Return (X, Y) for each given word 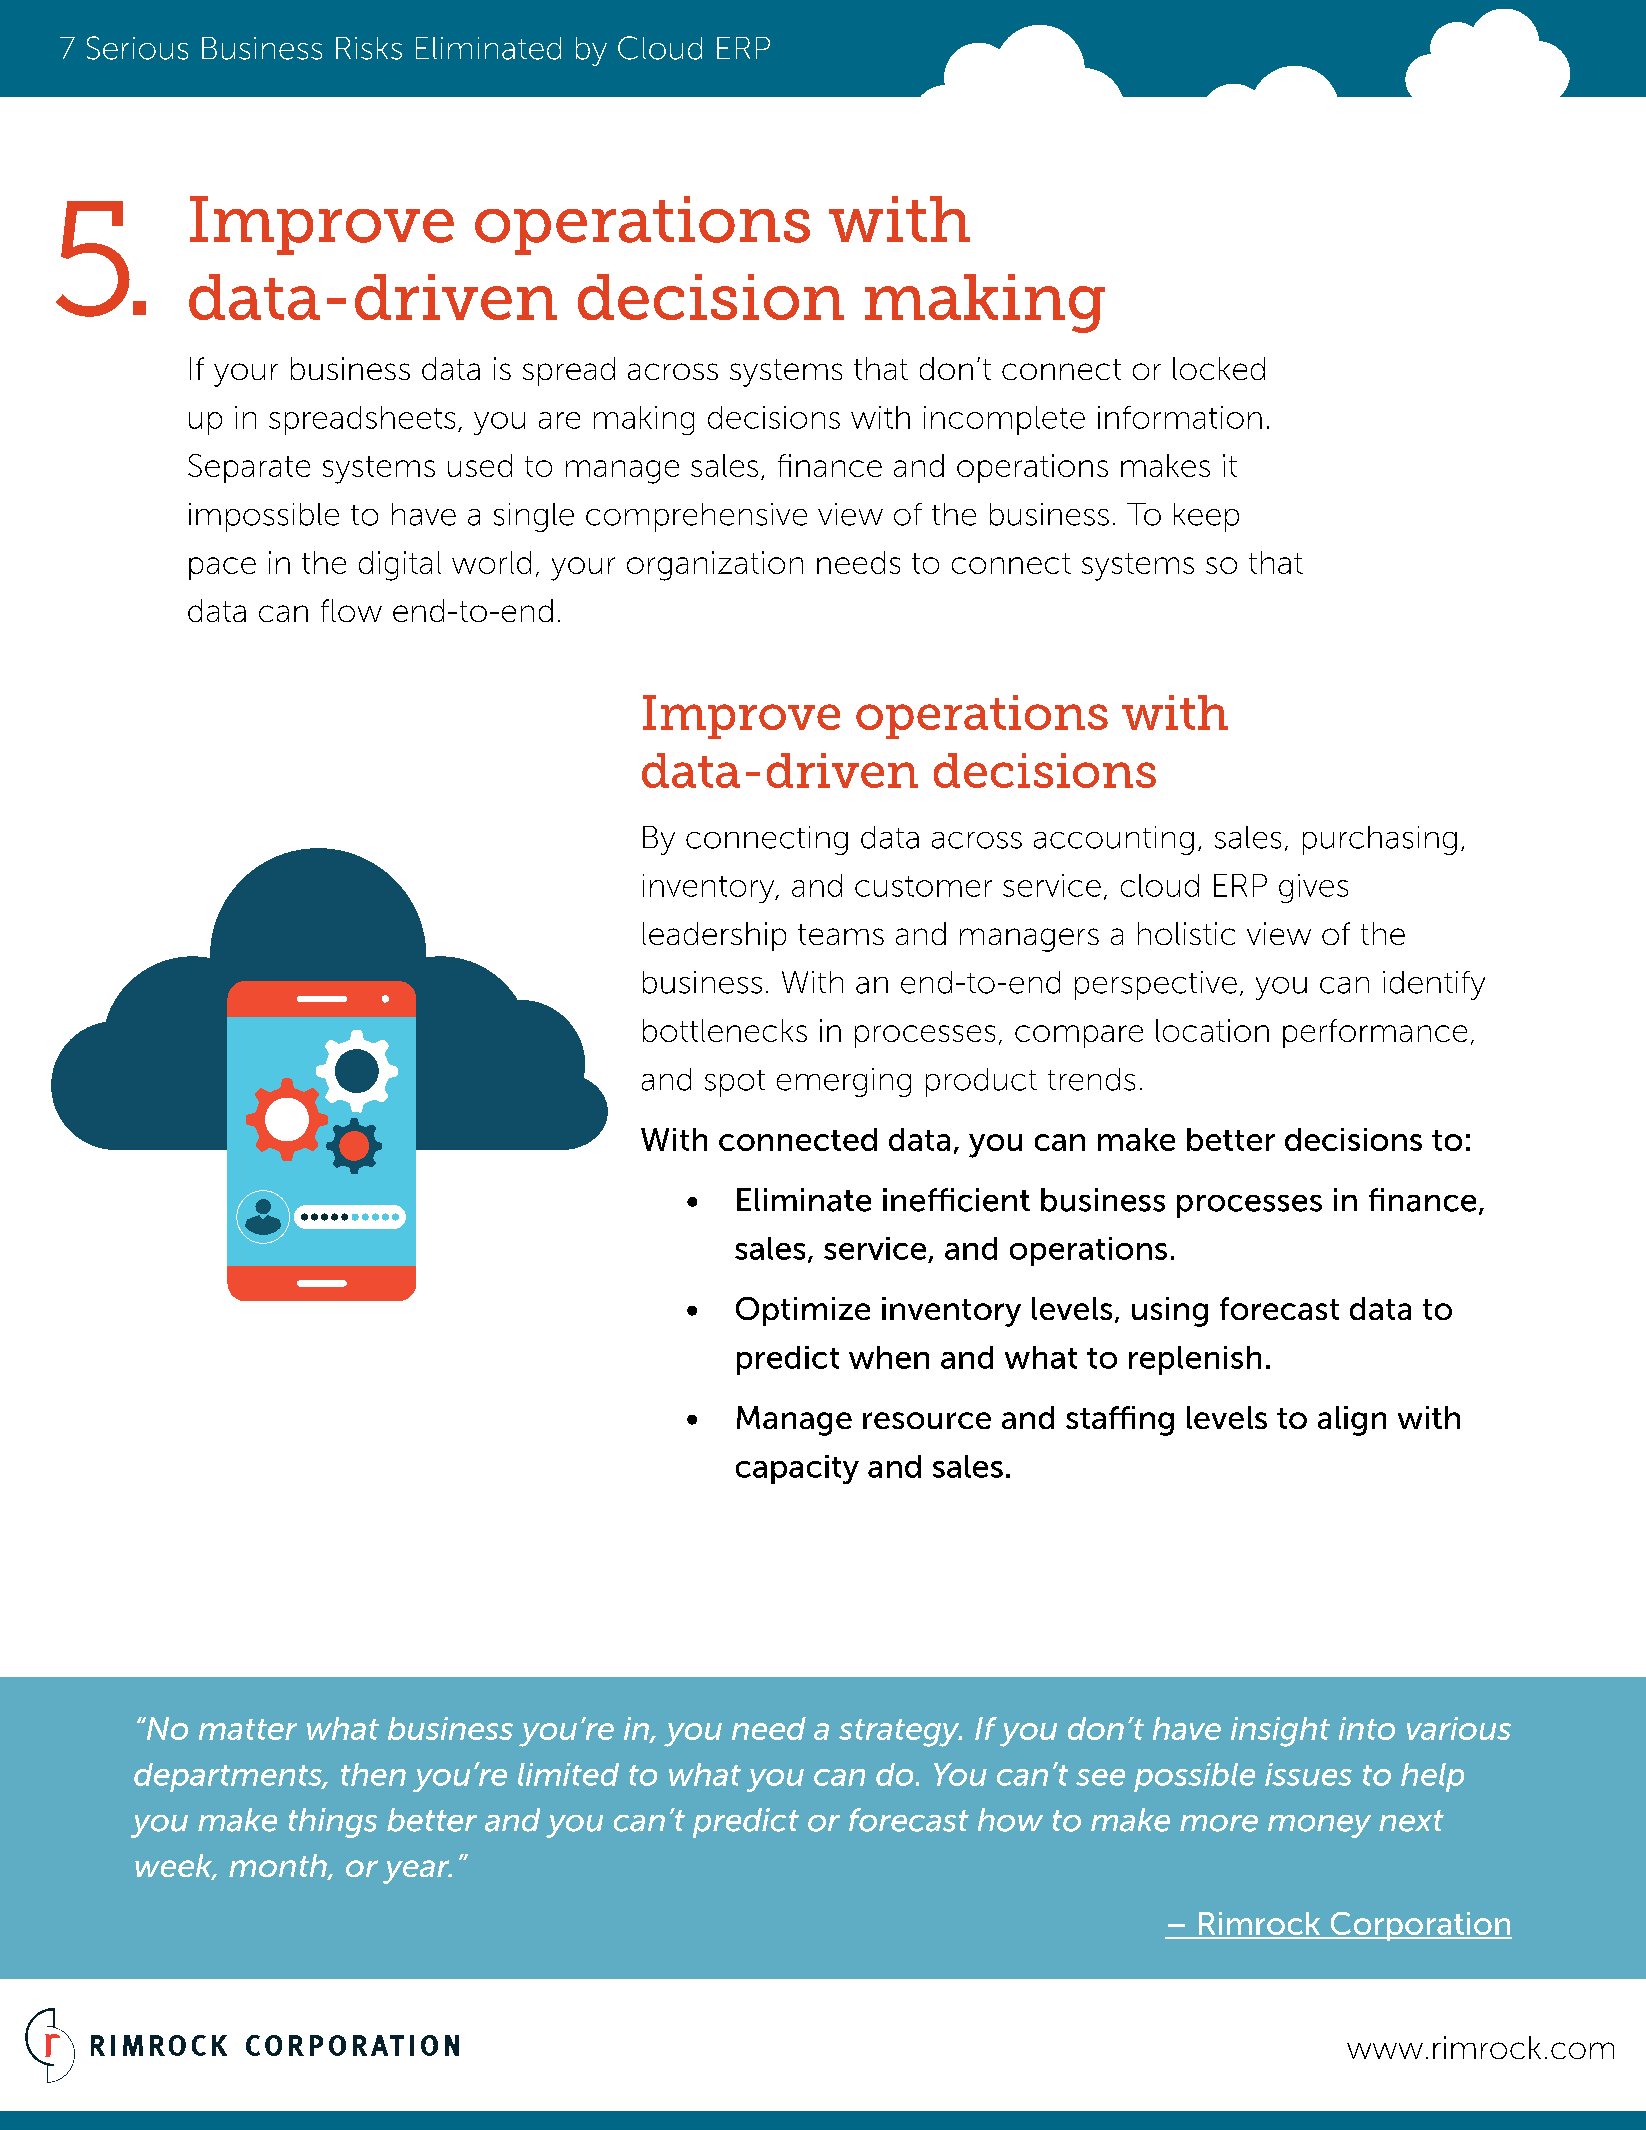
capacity (797, 1469)
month (279, 1867)
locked (1219, 368)
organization (715, 566)
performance (1375, 1033)
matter (248, 1729)
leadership (714, 936)
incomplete (1004, 420)
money (1319, 1826)
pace (222, 568)
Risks (369, 48)
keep (1206, 517)
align (1352, 1421)
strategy (900, 1733)
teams (841, 934)
